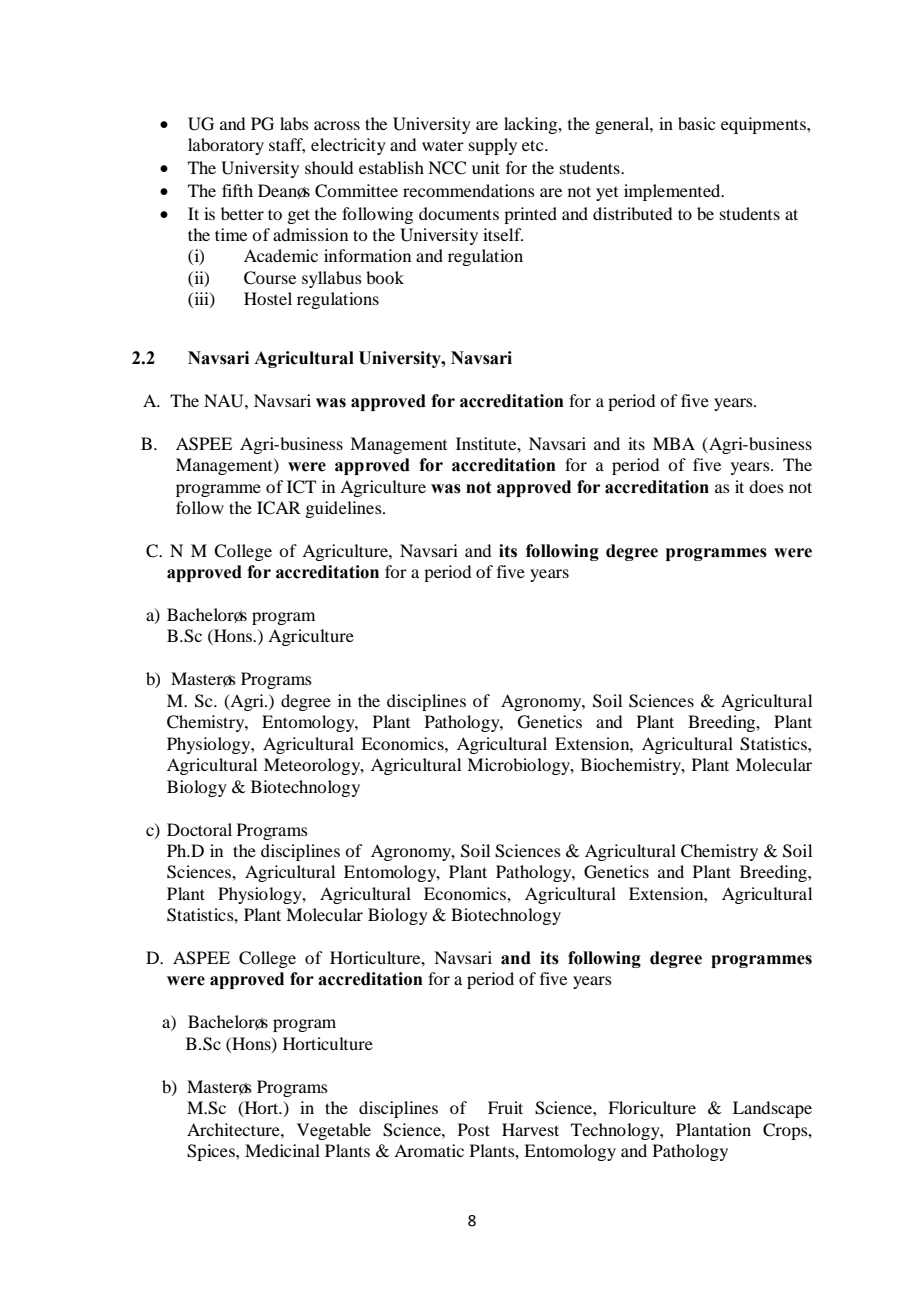  I want to click on Fruit, so click(505, 1107).
